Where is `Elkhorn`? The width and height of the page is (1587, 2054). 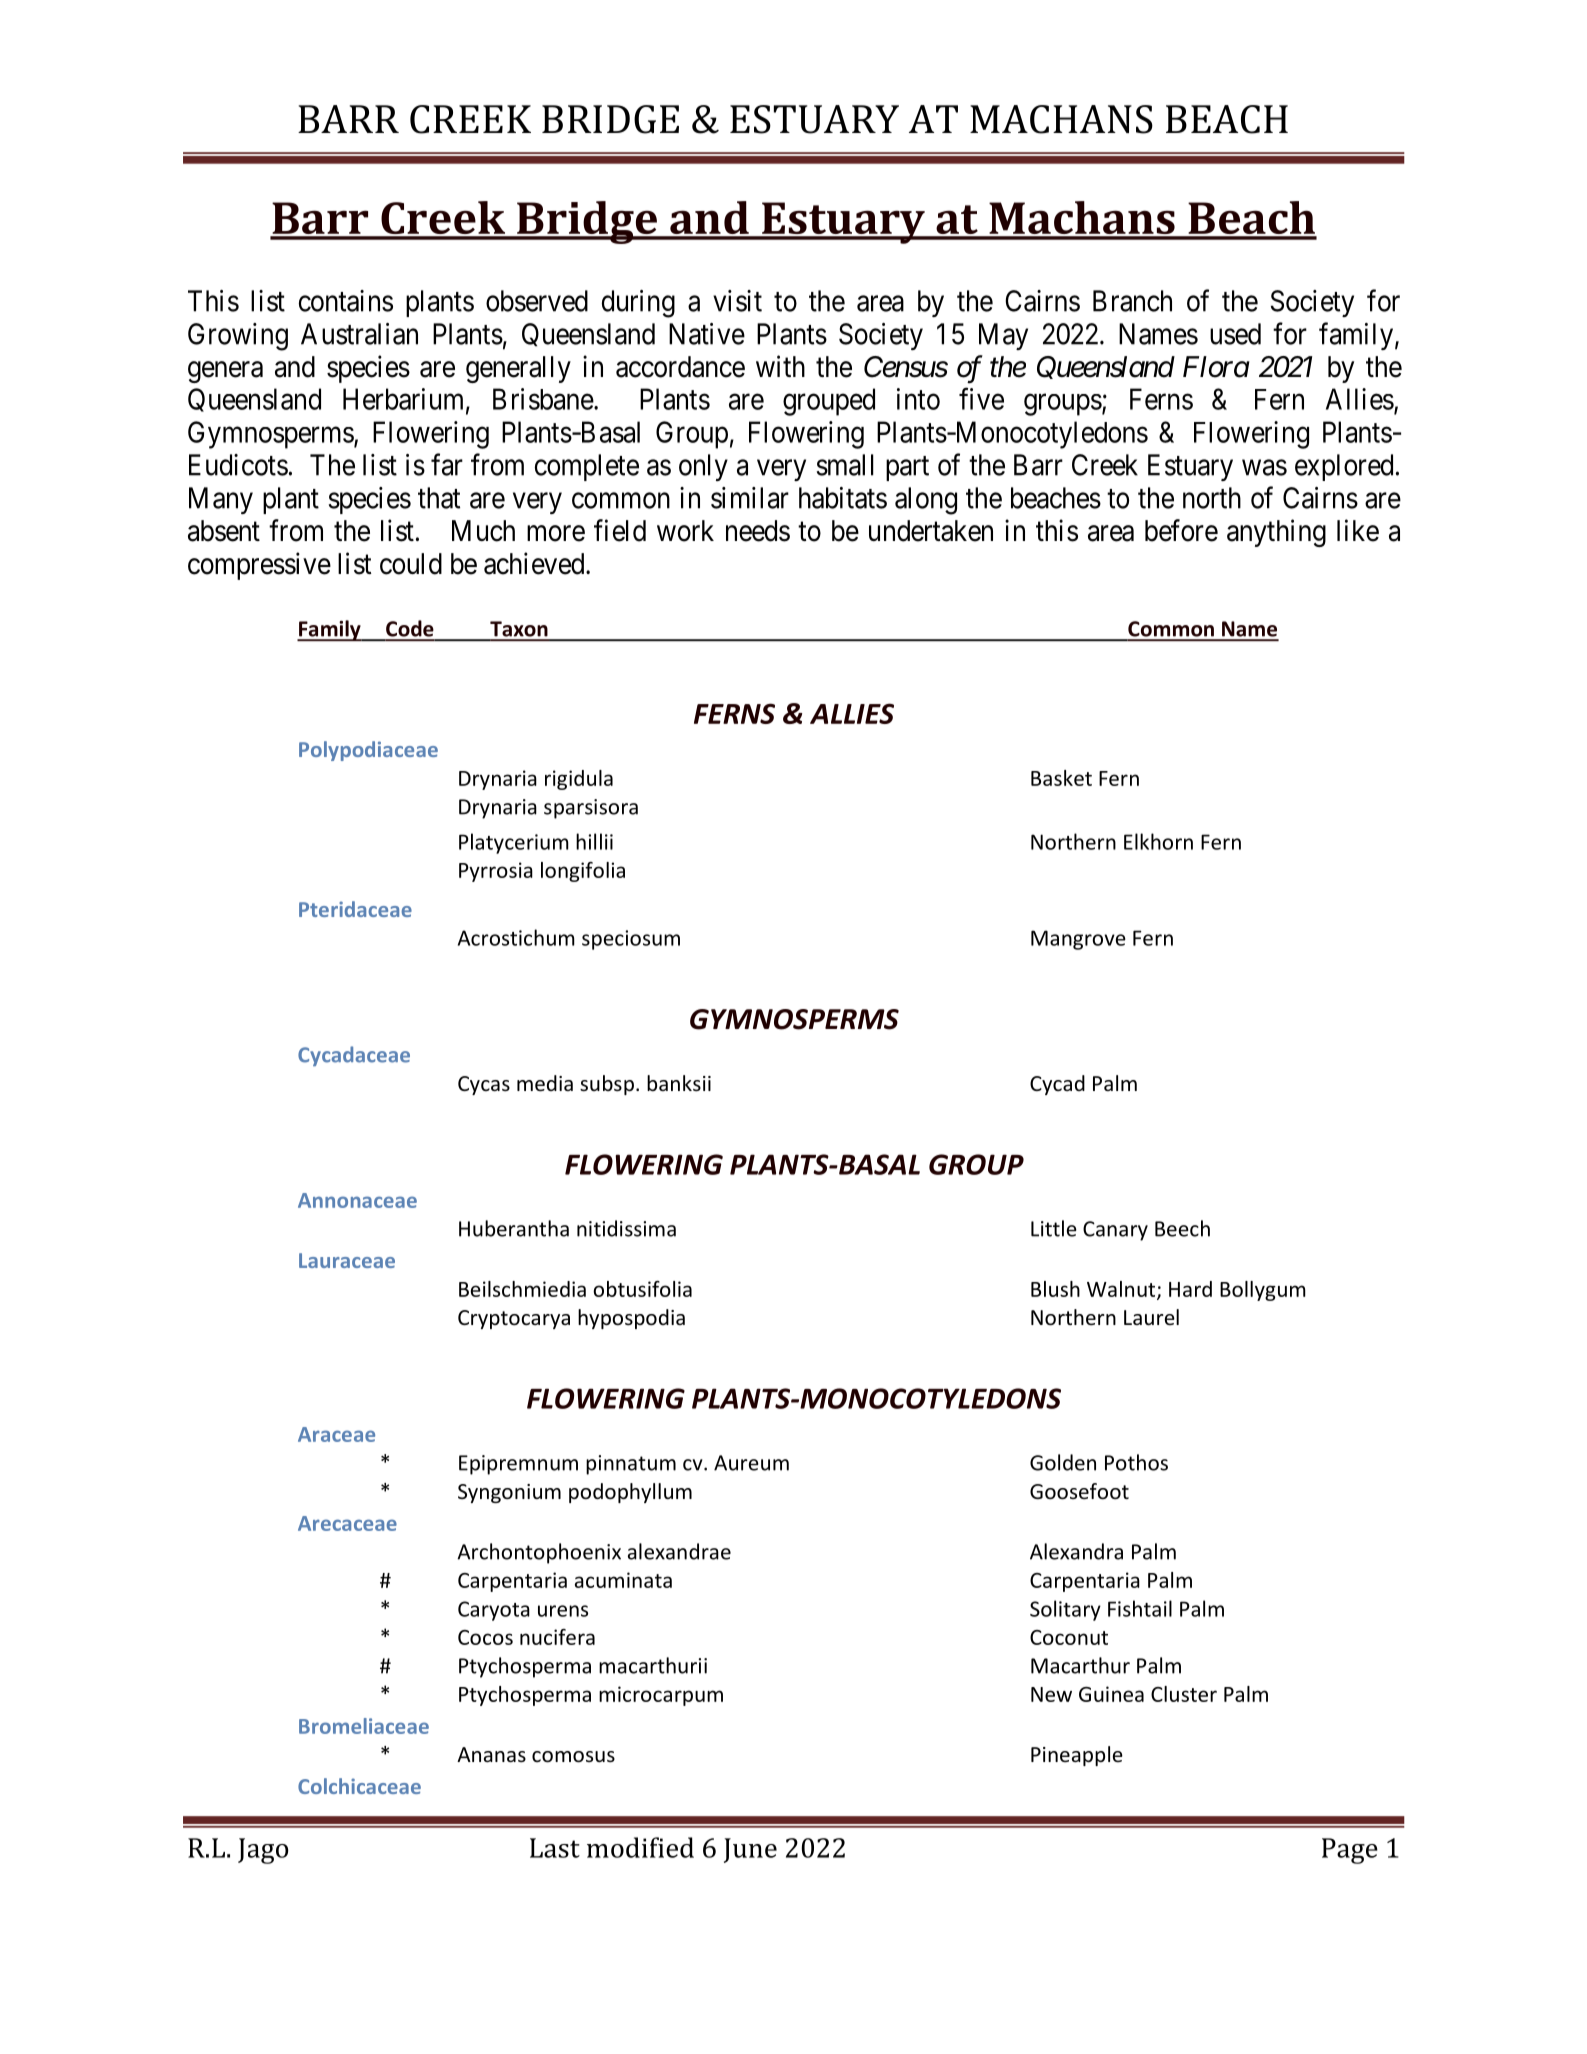 Elkhorn is located at coordinates (1158, 841).
